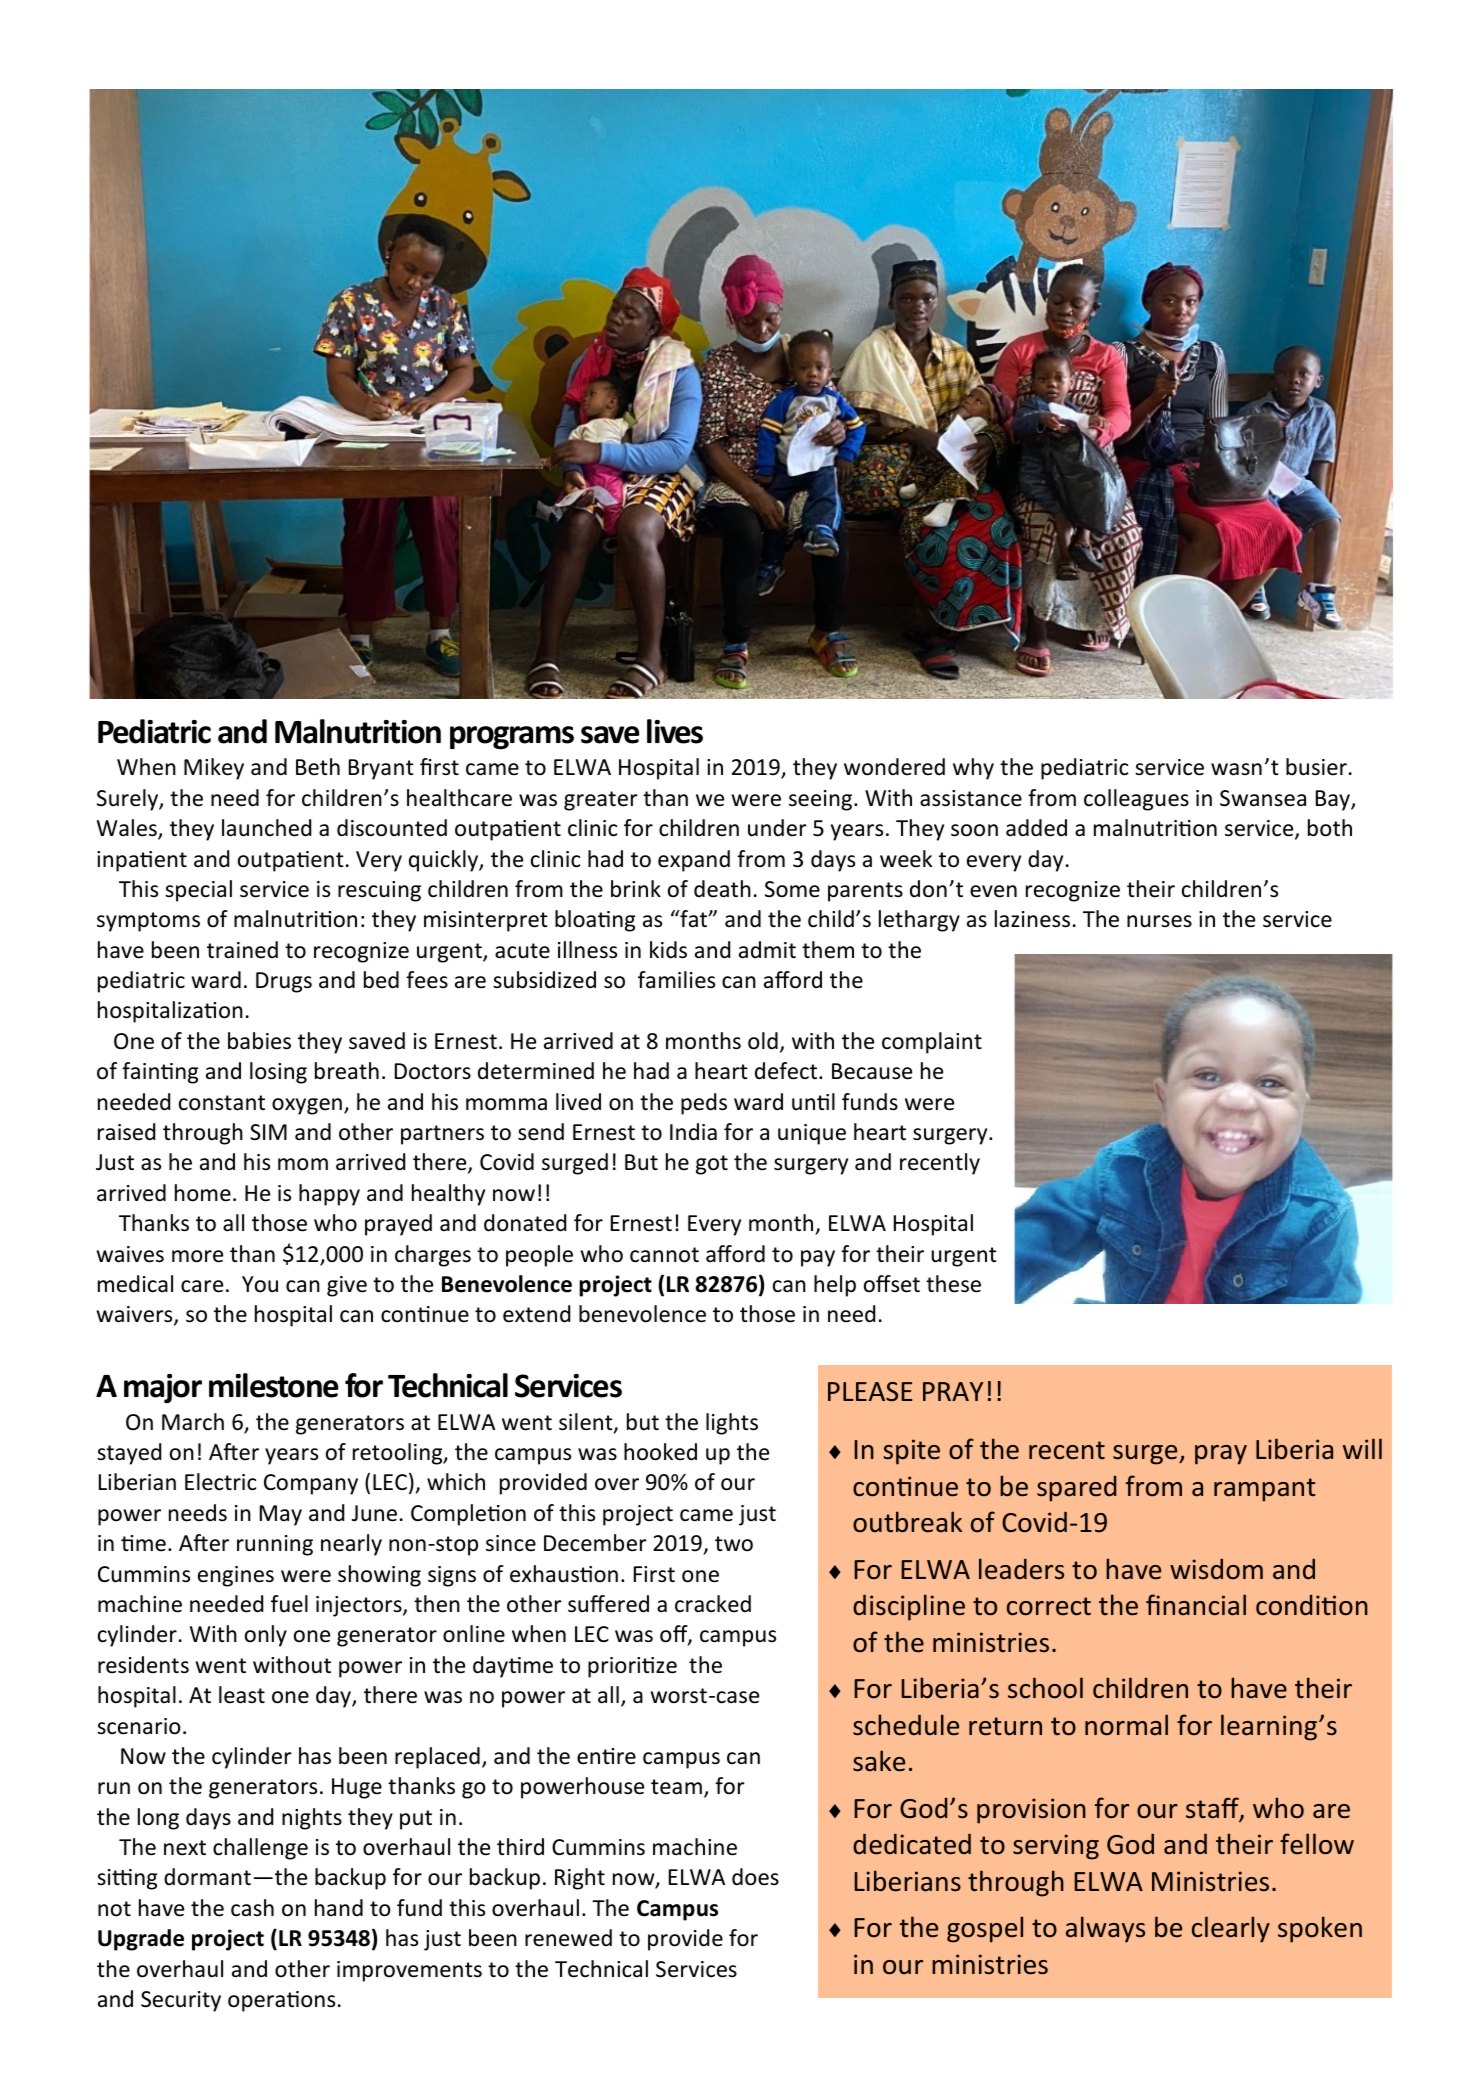 The height and width of the screenshot is (2096, 1482). What do you see at coordinates (755, 1877) in the screenshot?
I see `does` at bounding box center [755, 1877].
